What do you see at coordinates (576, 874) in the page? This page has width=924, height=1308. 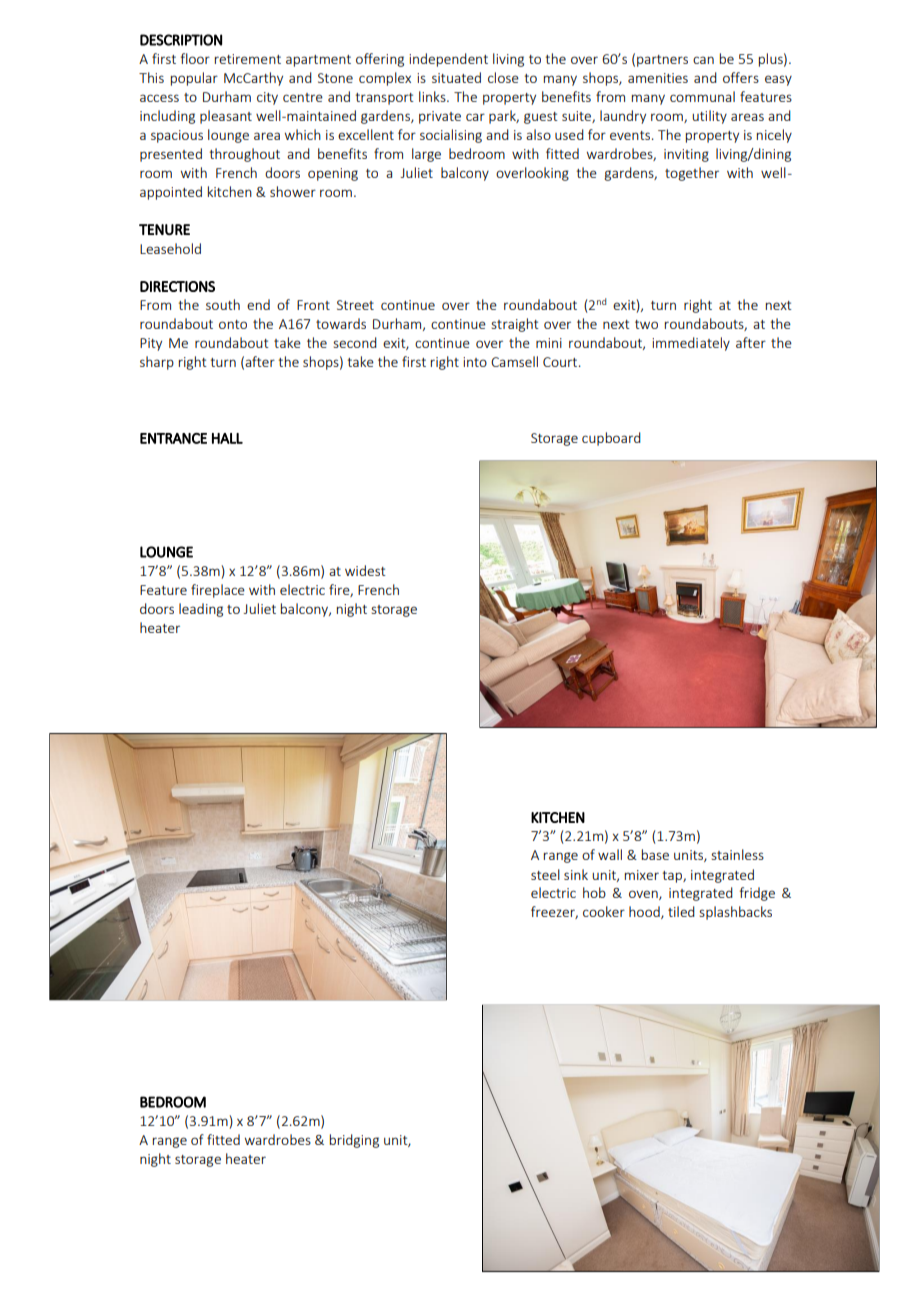 I see `sink` at bounding box center [576, 874].
